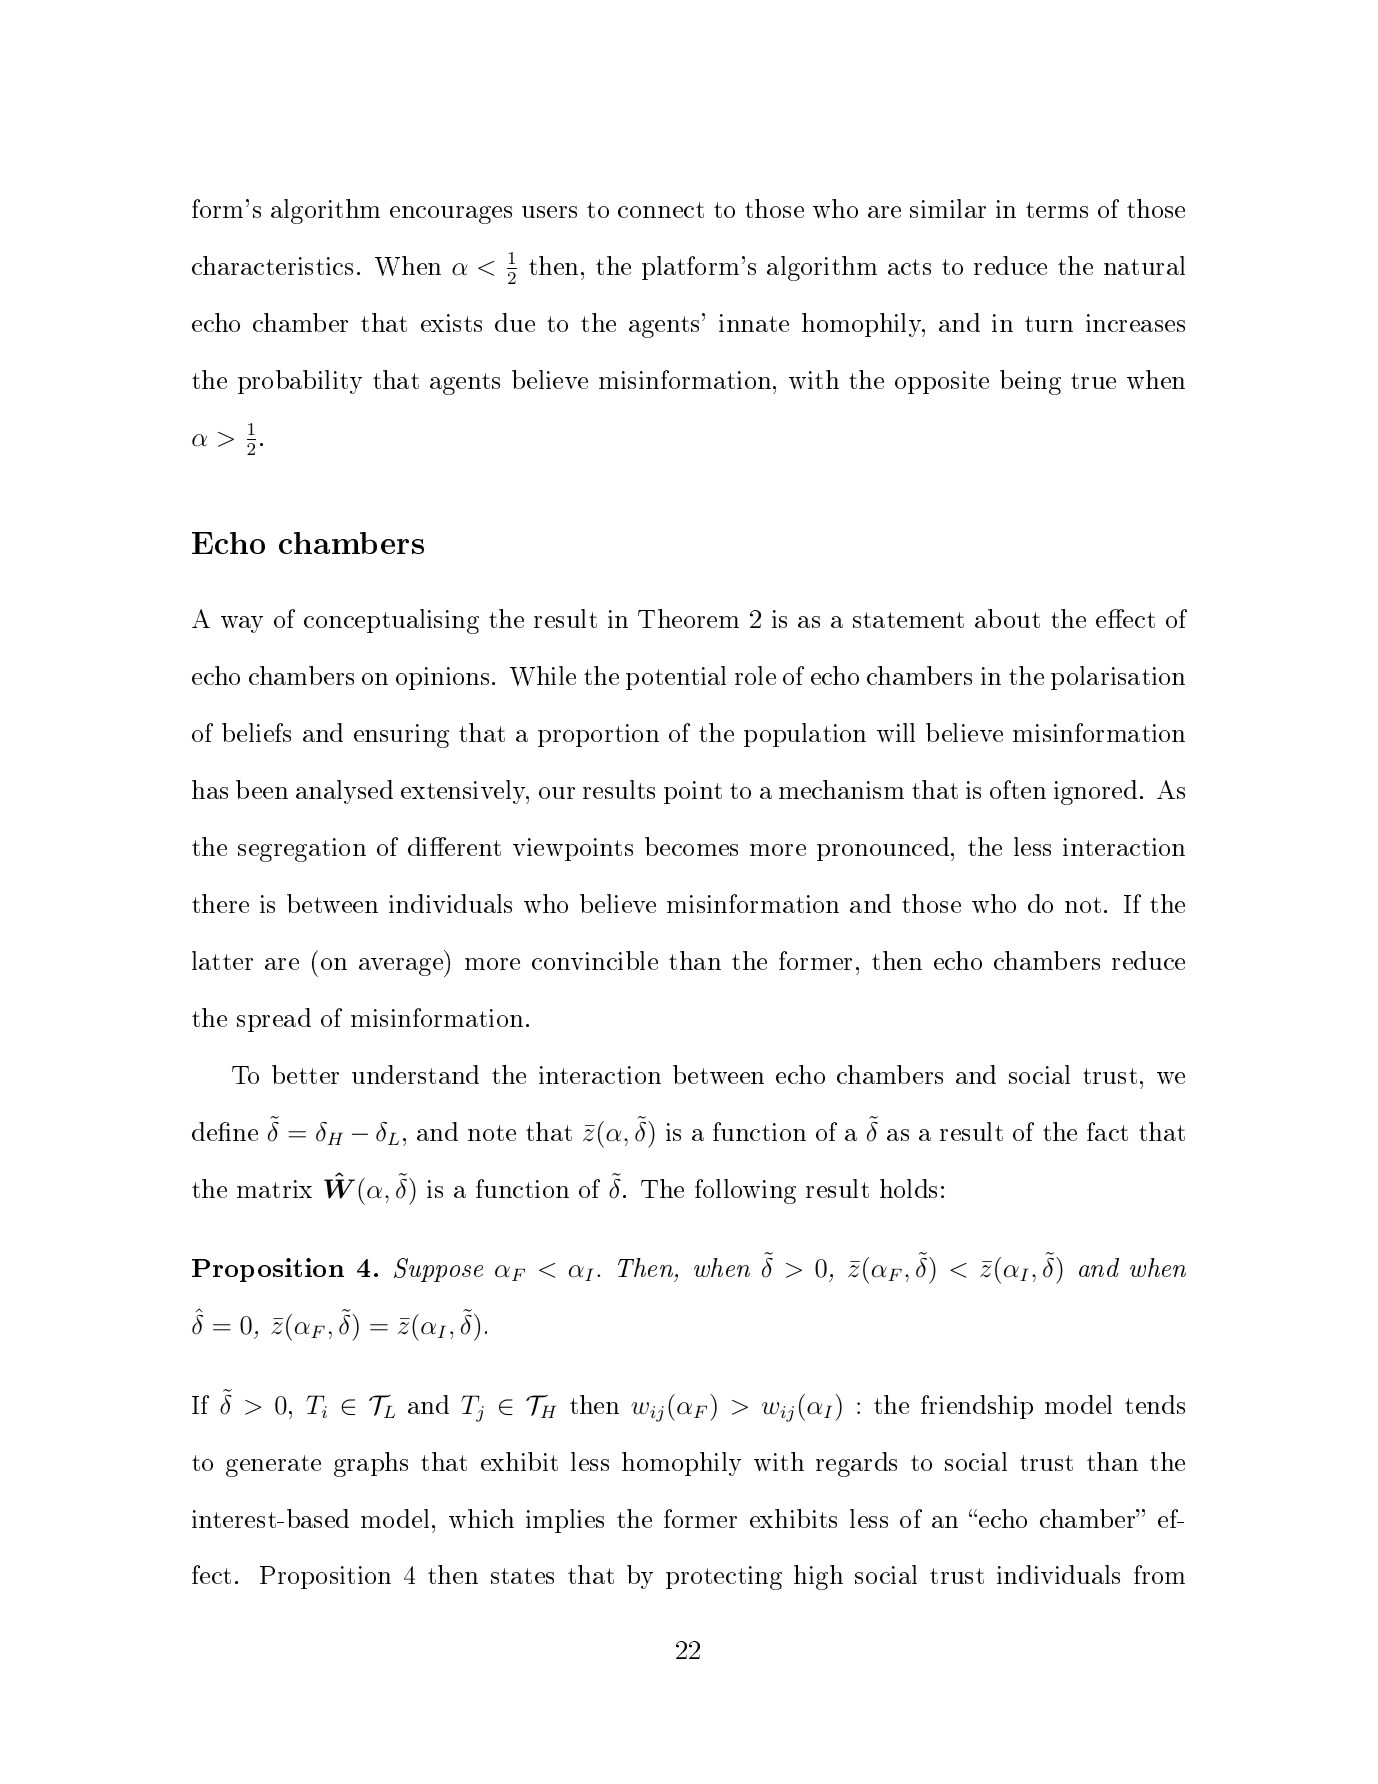 The height and width of the page is (1784, 1378). I want to click on generate, so click(273, 1466).
